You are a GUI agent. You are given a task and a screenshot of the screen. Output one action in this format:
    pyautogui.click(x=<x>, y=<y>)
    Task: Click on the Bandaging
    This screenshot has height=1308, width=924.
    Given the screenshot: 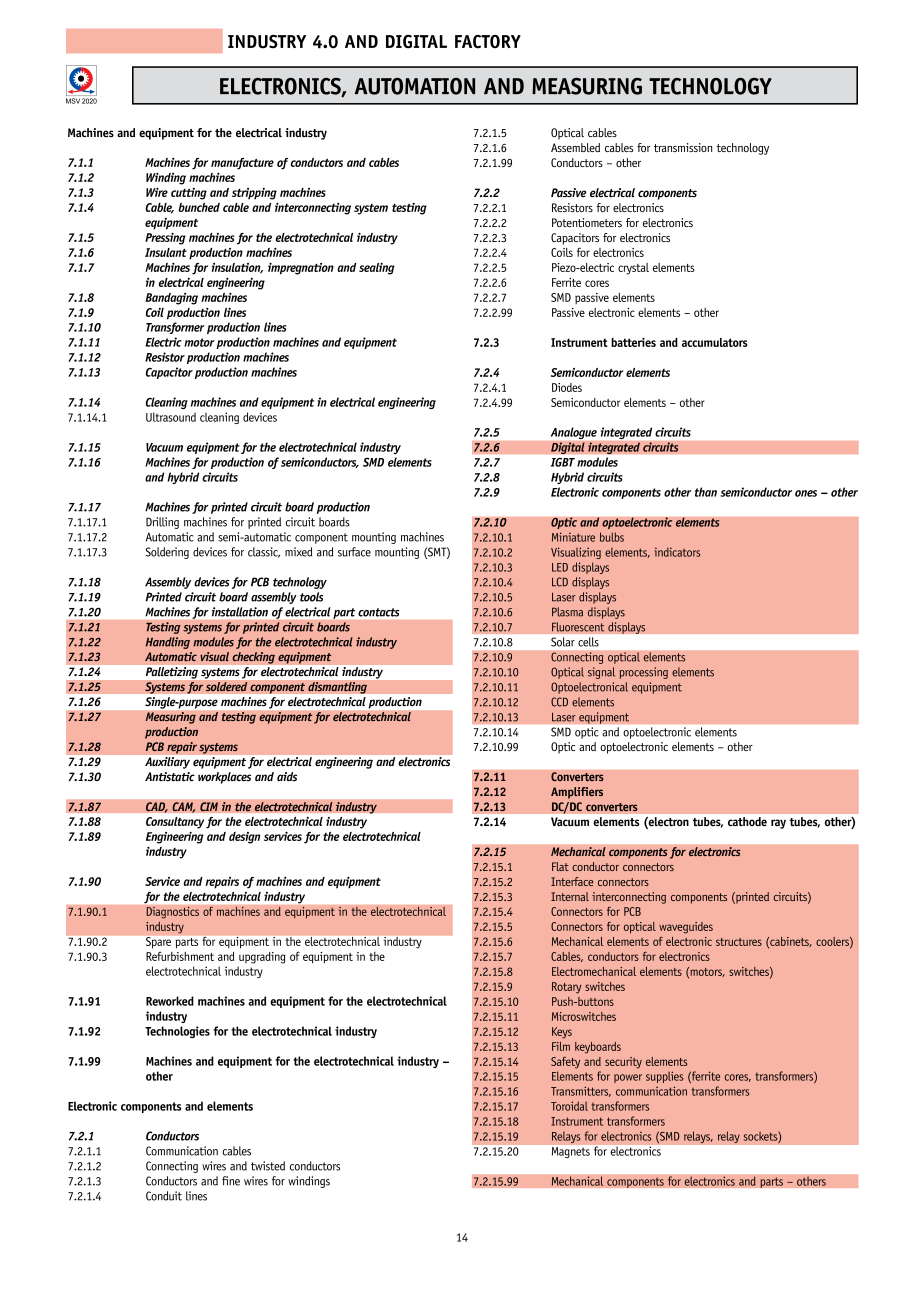 What is the action you would take?
    pyautogui.click(x=171, y=299)
